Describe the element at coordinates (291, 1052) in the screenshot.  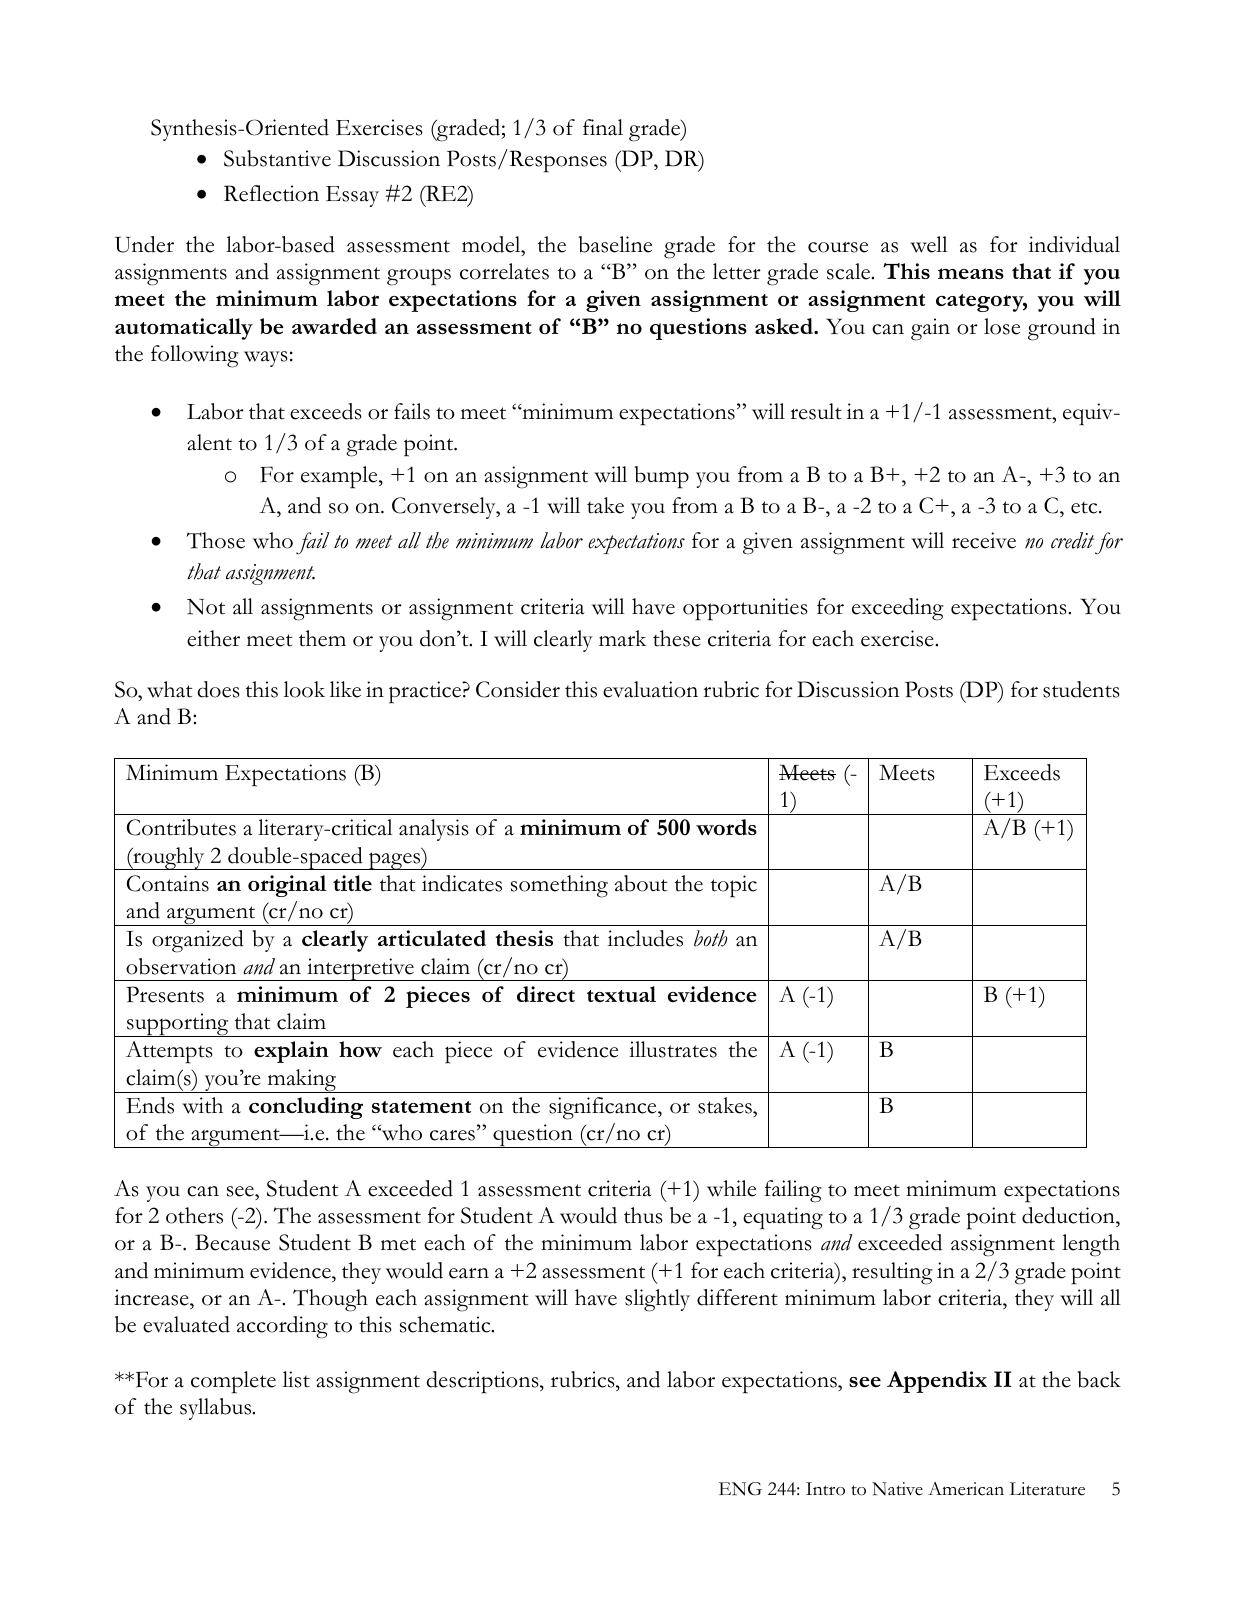
I see `explain` at that location.
